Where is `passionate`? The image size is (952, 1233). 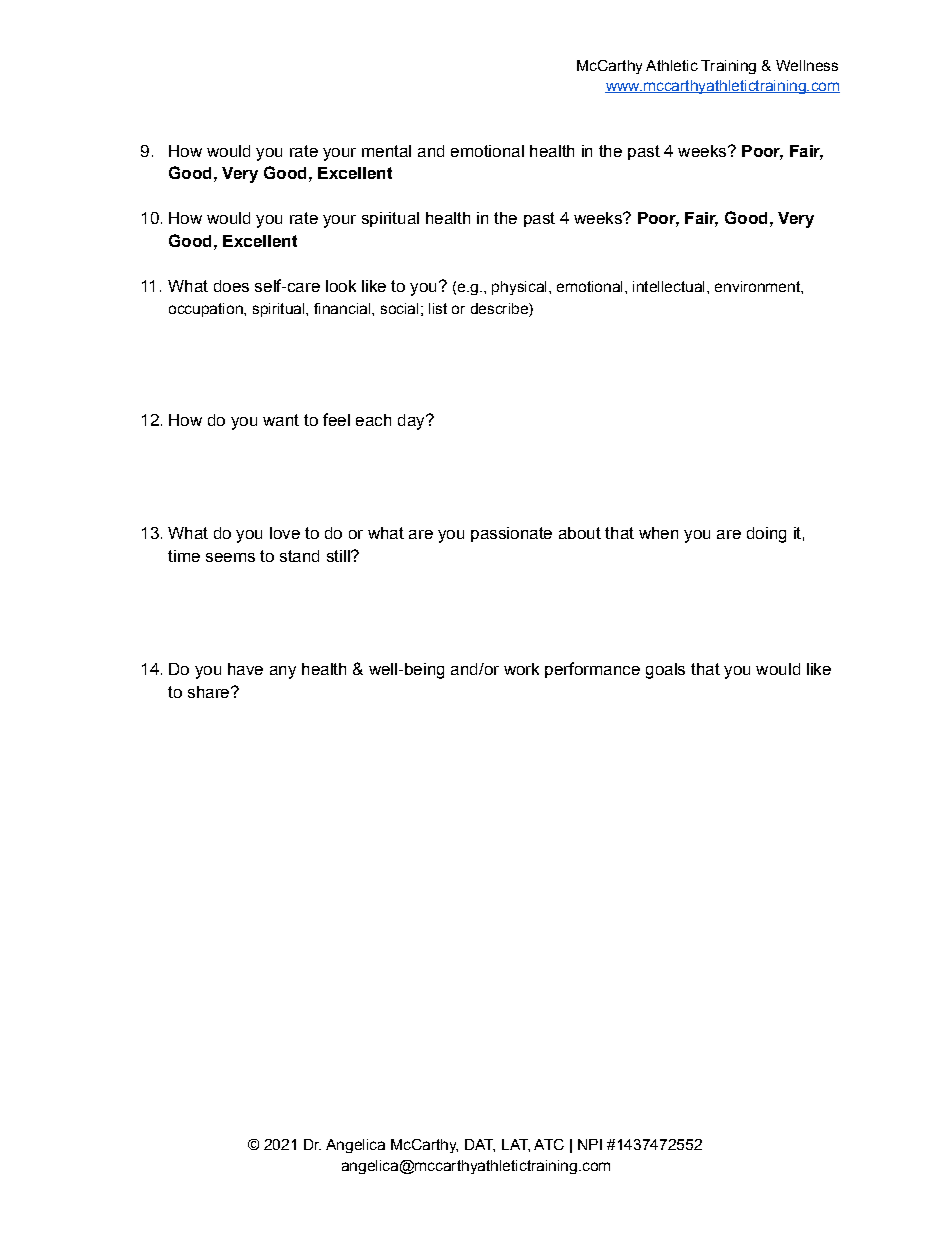 passionate is located at coordinates (511, 534).
